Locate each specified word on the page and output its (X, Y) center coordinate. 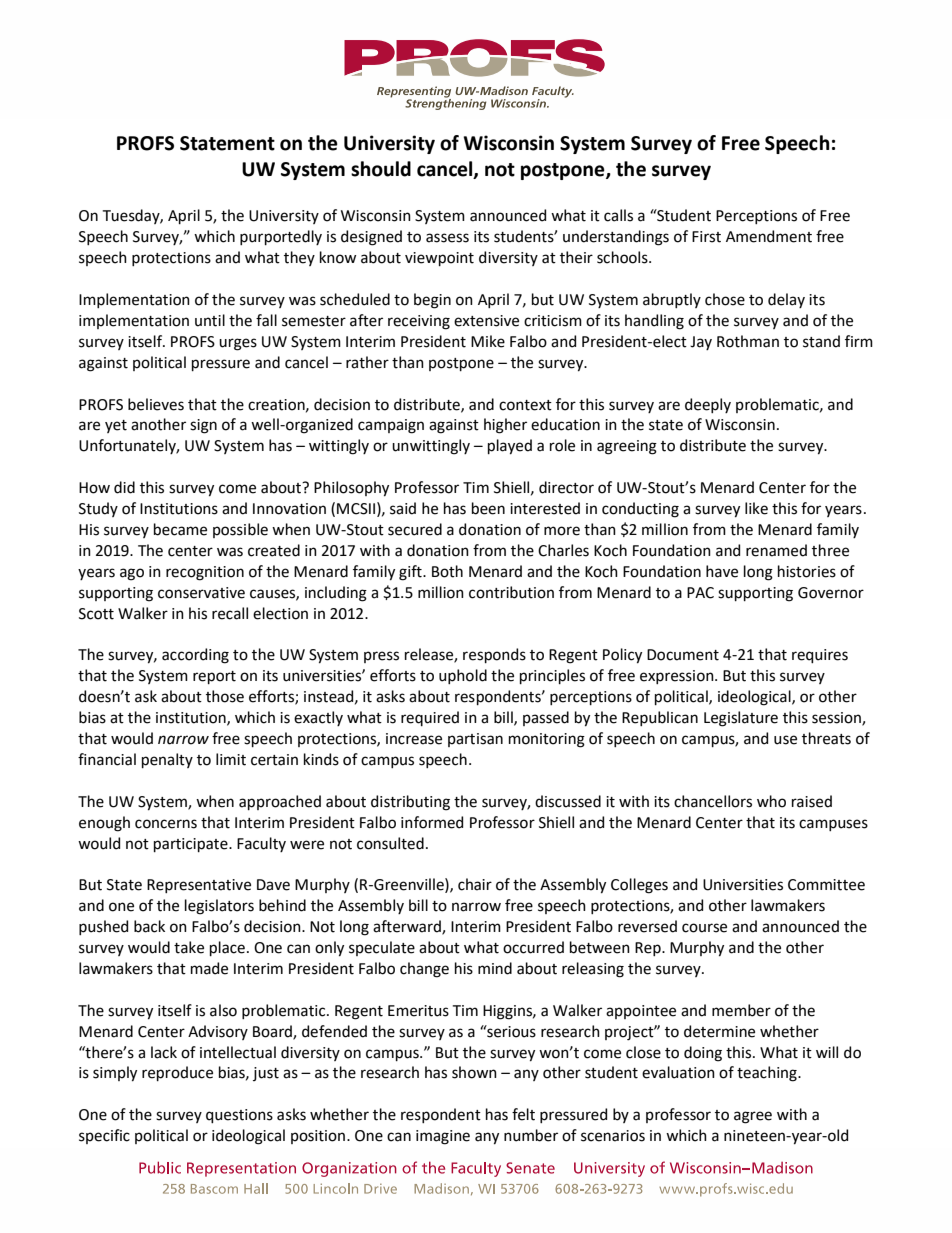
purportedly (281, 237)
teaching (768, 1074)
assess (447, 238)
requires (820, 656)
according (195, 656)
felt (523, 1114)
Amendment (769, 236)
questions (239, 1116)
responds (494, 655)
